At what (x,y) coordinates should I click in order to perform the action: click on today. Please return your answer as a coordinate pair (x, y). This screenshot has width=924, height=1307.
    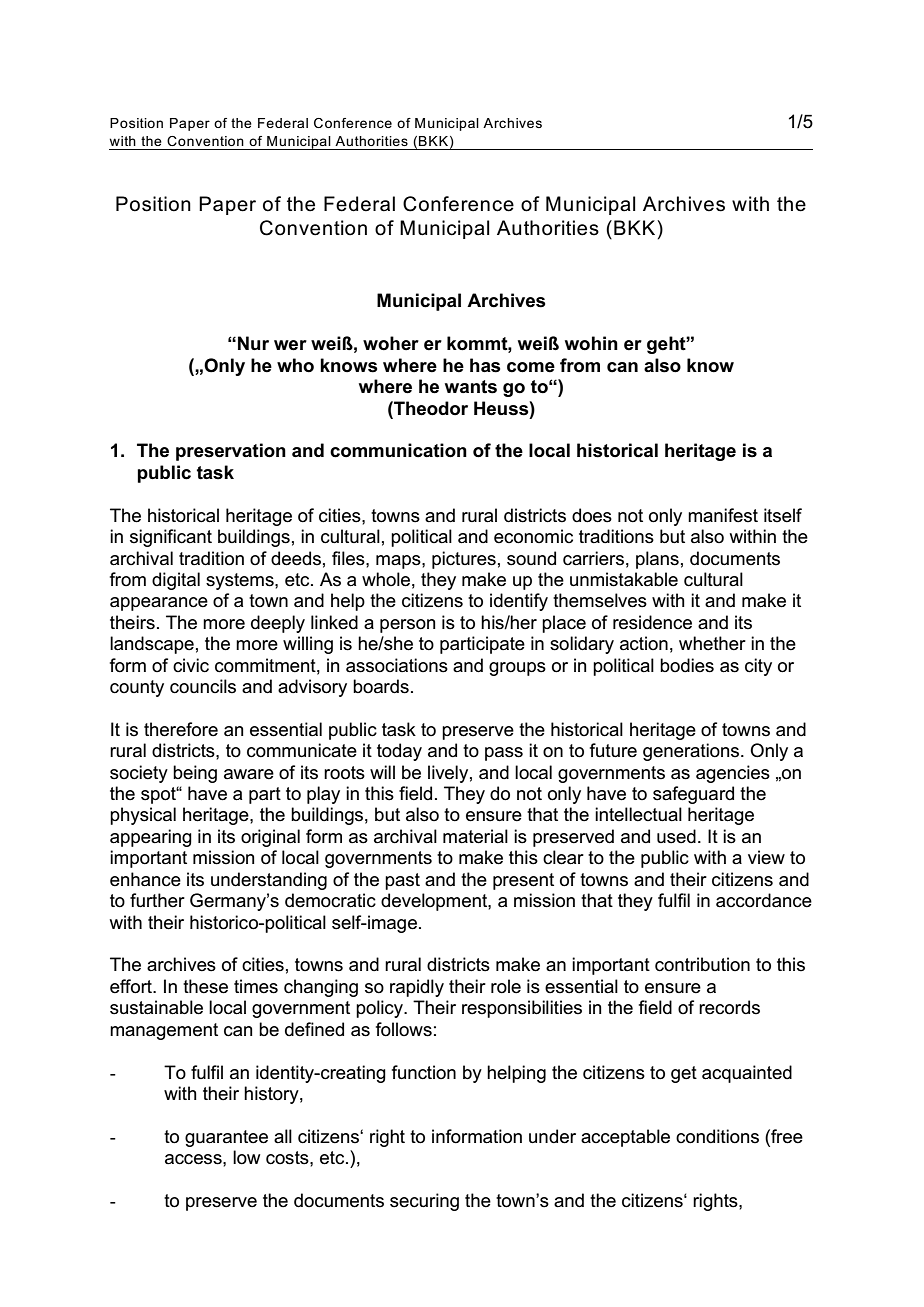
    Looking at the image, I should click on (399, 752).
